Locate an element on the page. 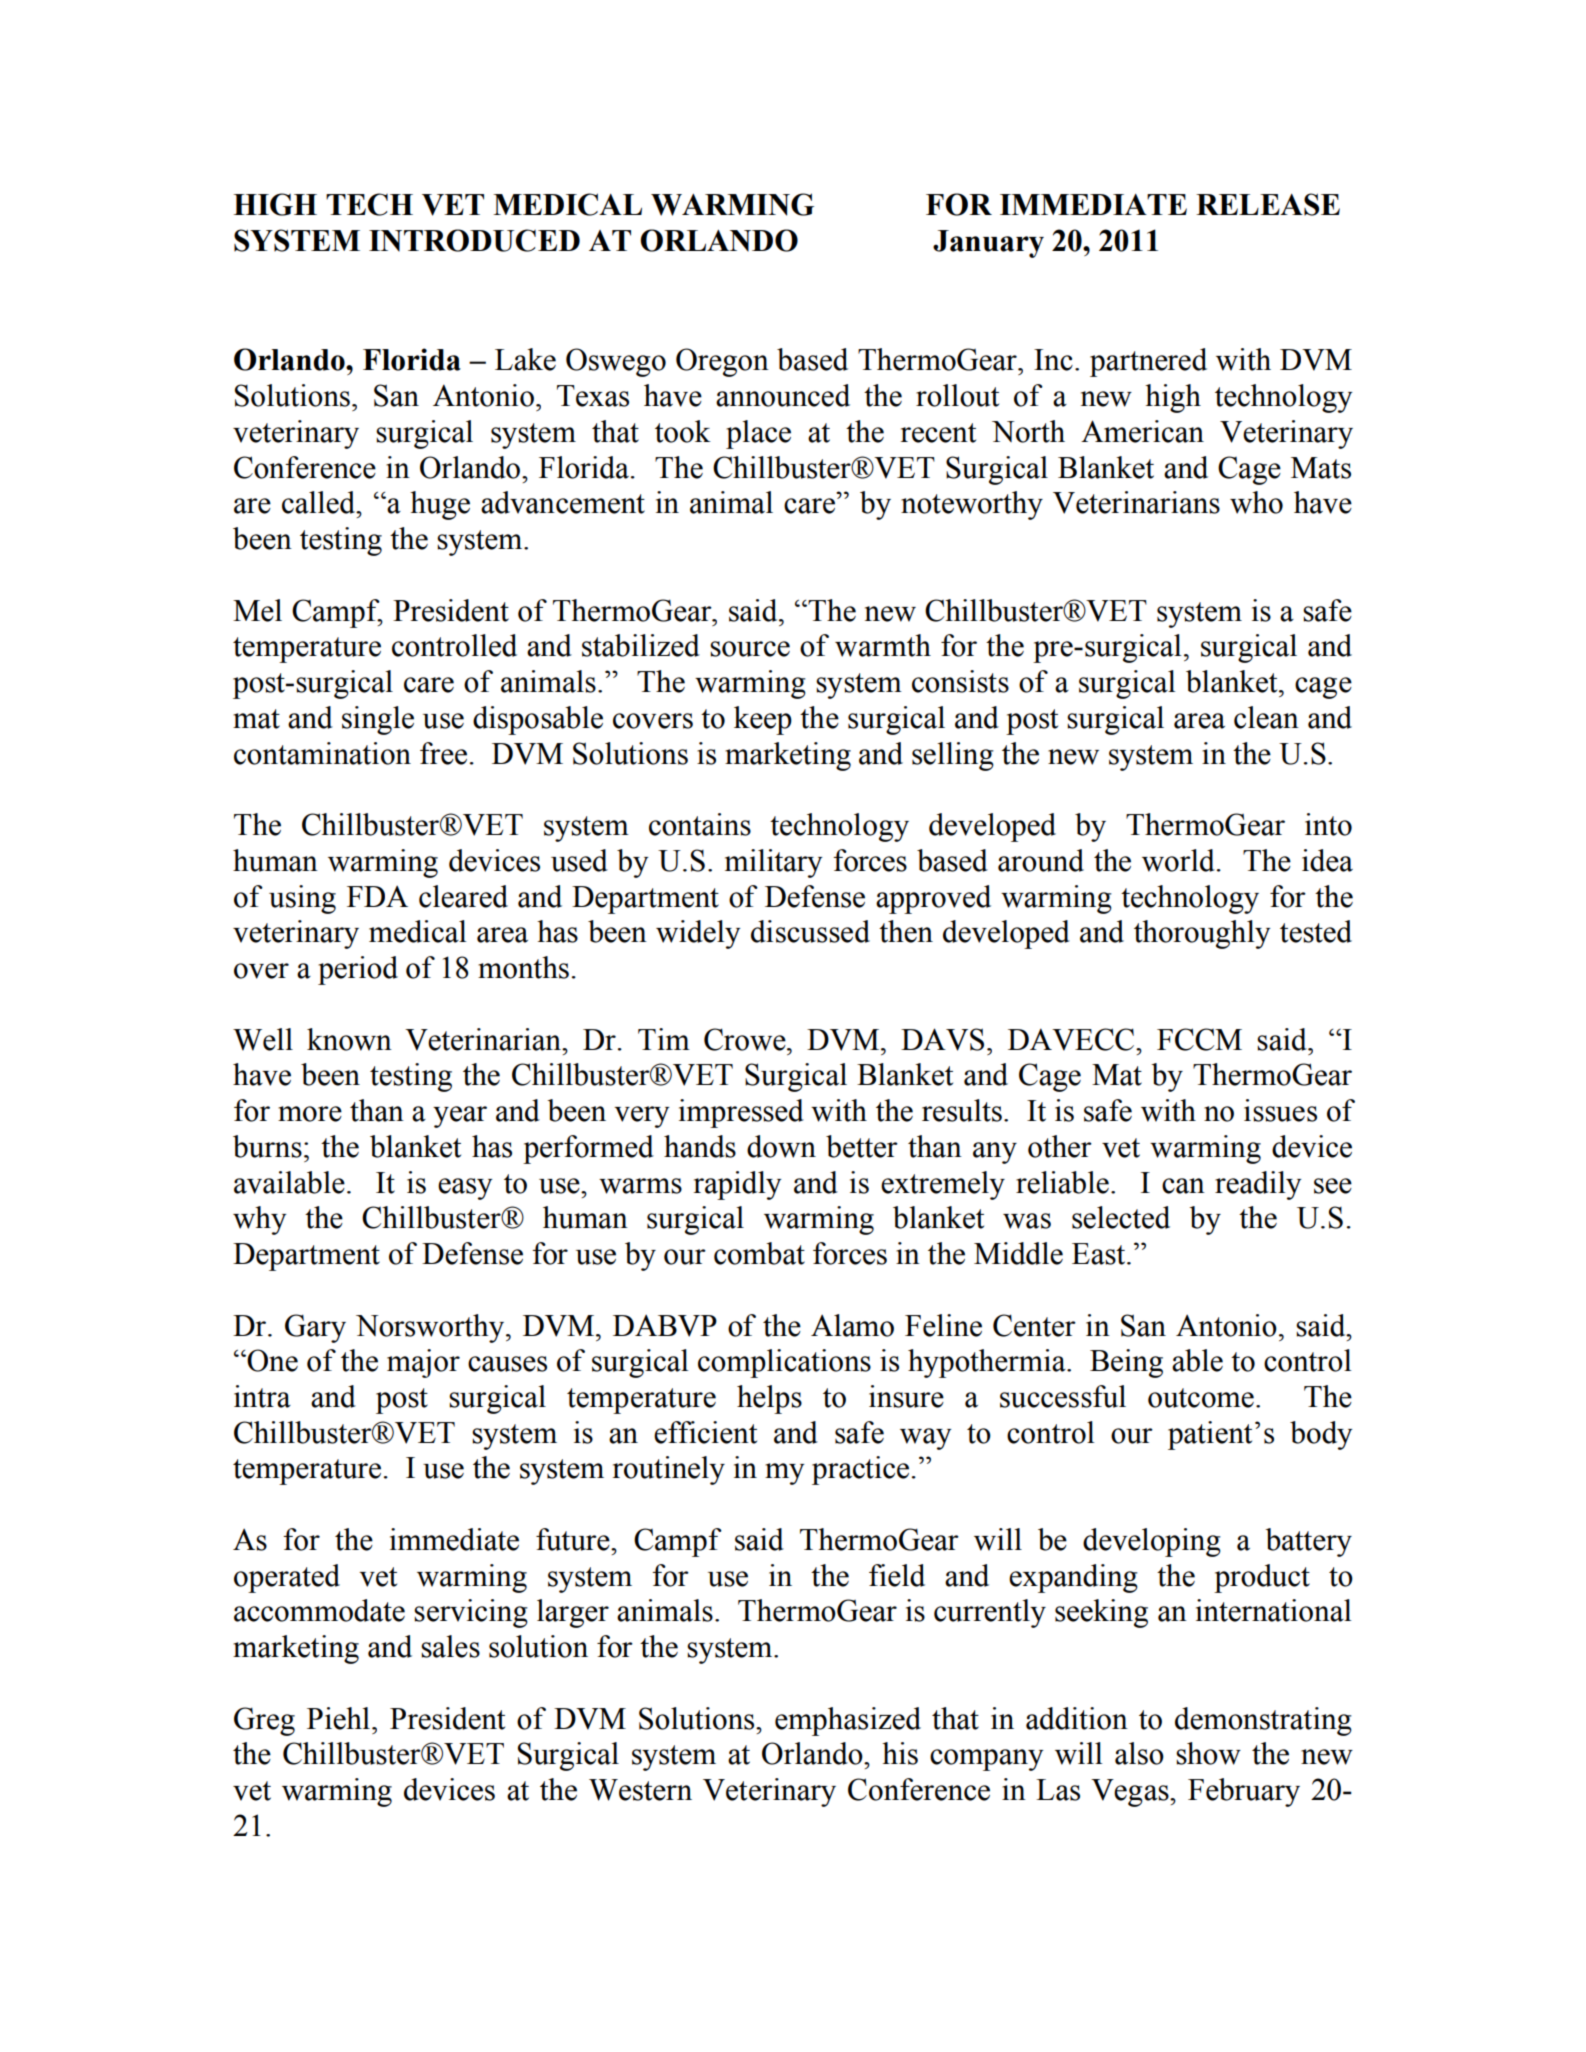 Image resolution: width=1586 pixels, height=2052 pixels. thoroughly is located at coordinates (1202, 934).
